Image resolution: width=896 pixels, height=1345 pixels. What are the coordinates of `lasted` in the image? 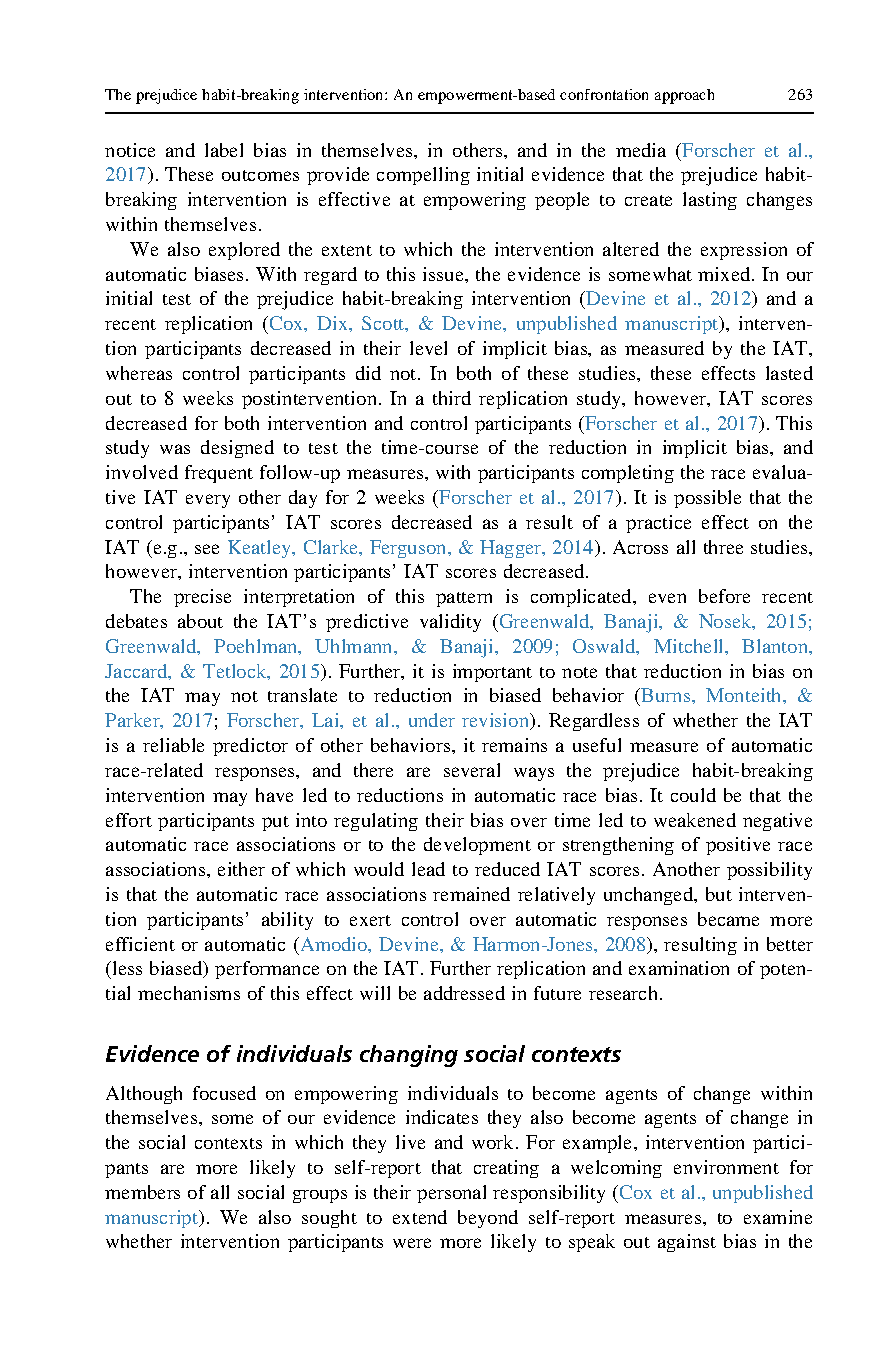 It's located at (789, 373).
